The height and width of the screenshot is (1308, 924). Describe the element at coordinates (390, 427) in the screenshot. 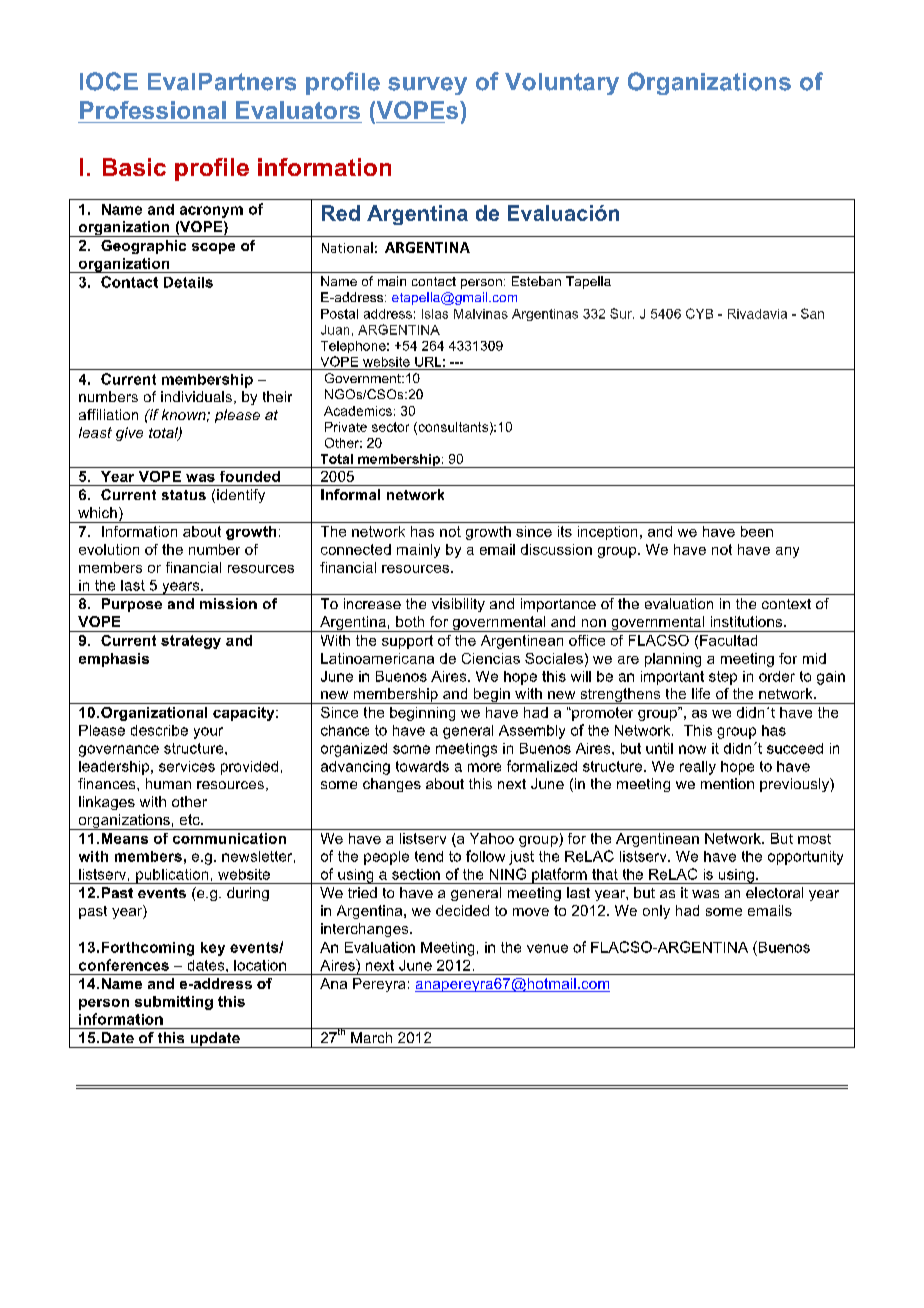

I see `sector` at that location.
